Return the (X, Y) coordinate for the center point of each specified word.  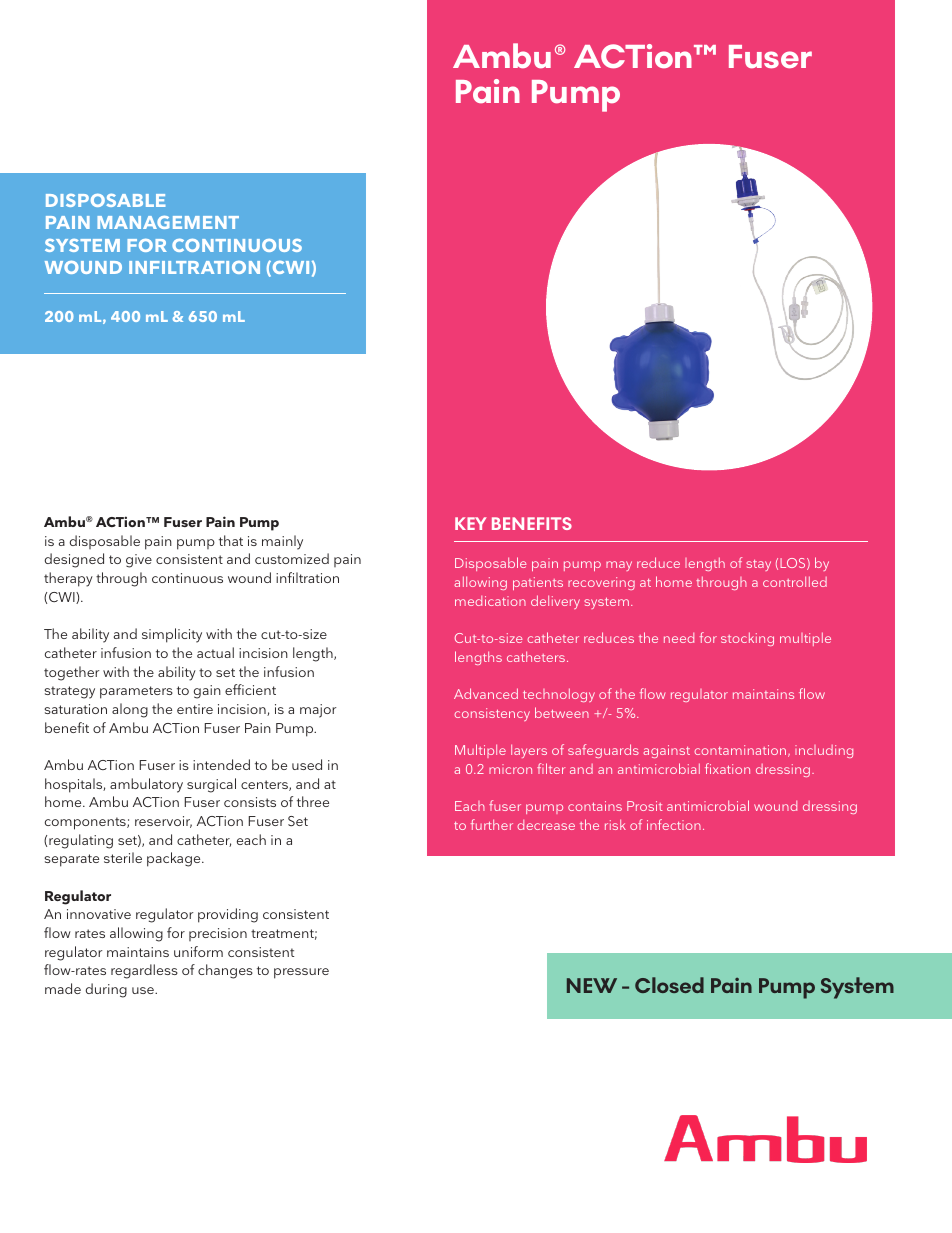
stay (758, 565)
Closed (669, 985)
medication (490, 601)
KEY (471, 523)
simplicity (172, 635)
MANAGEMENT (168, 222)
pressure (301, 973)
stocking (747, 639)
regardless (144, 971)
